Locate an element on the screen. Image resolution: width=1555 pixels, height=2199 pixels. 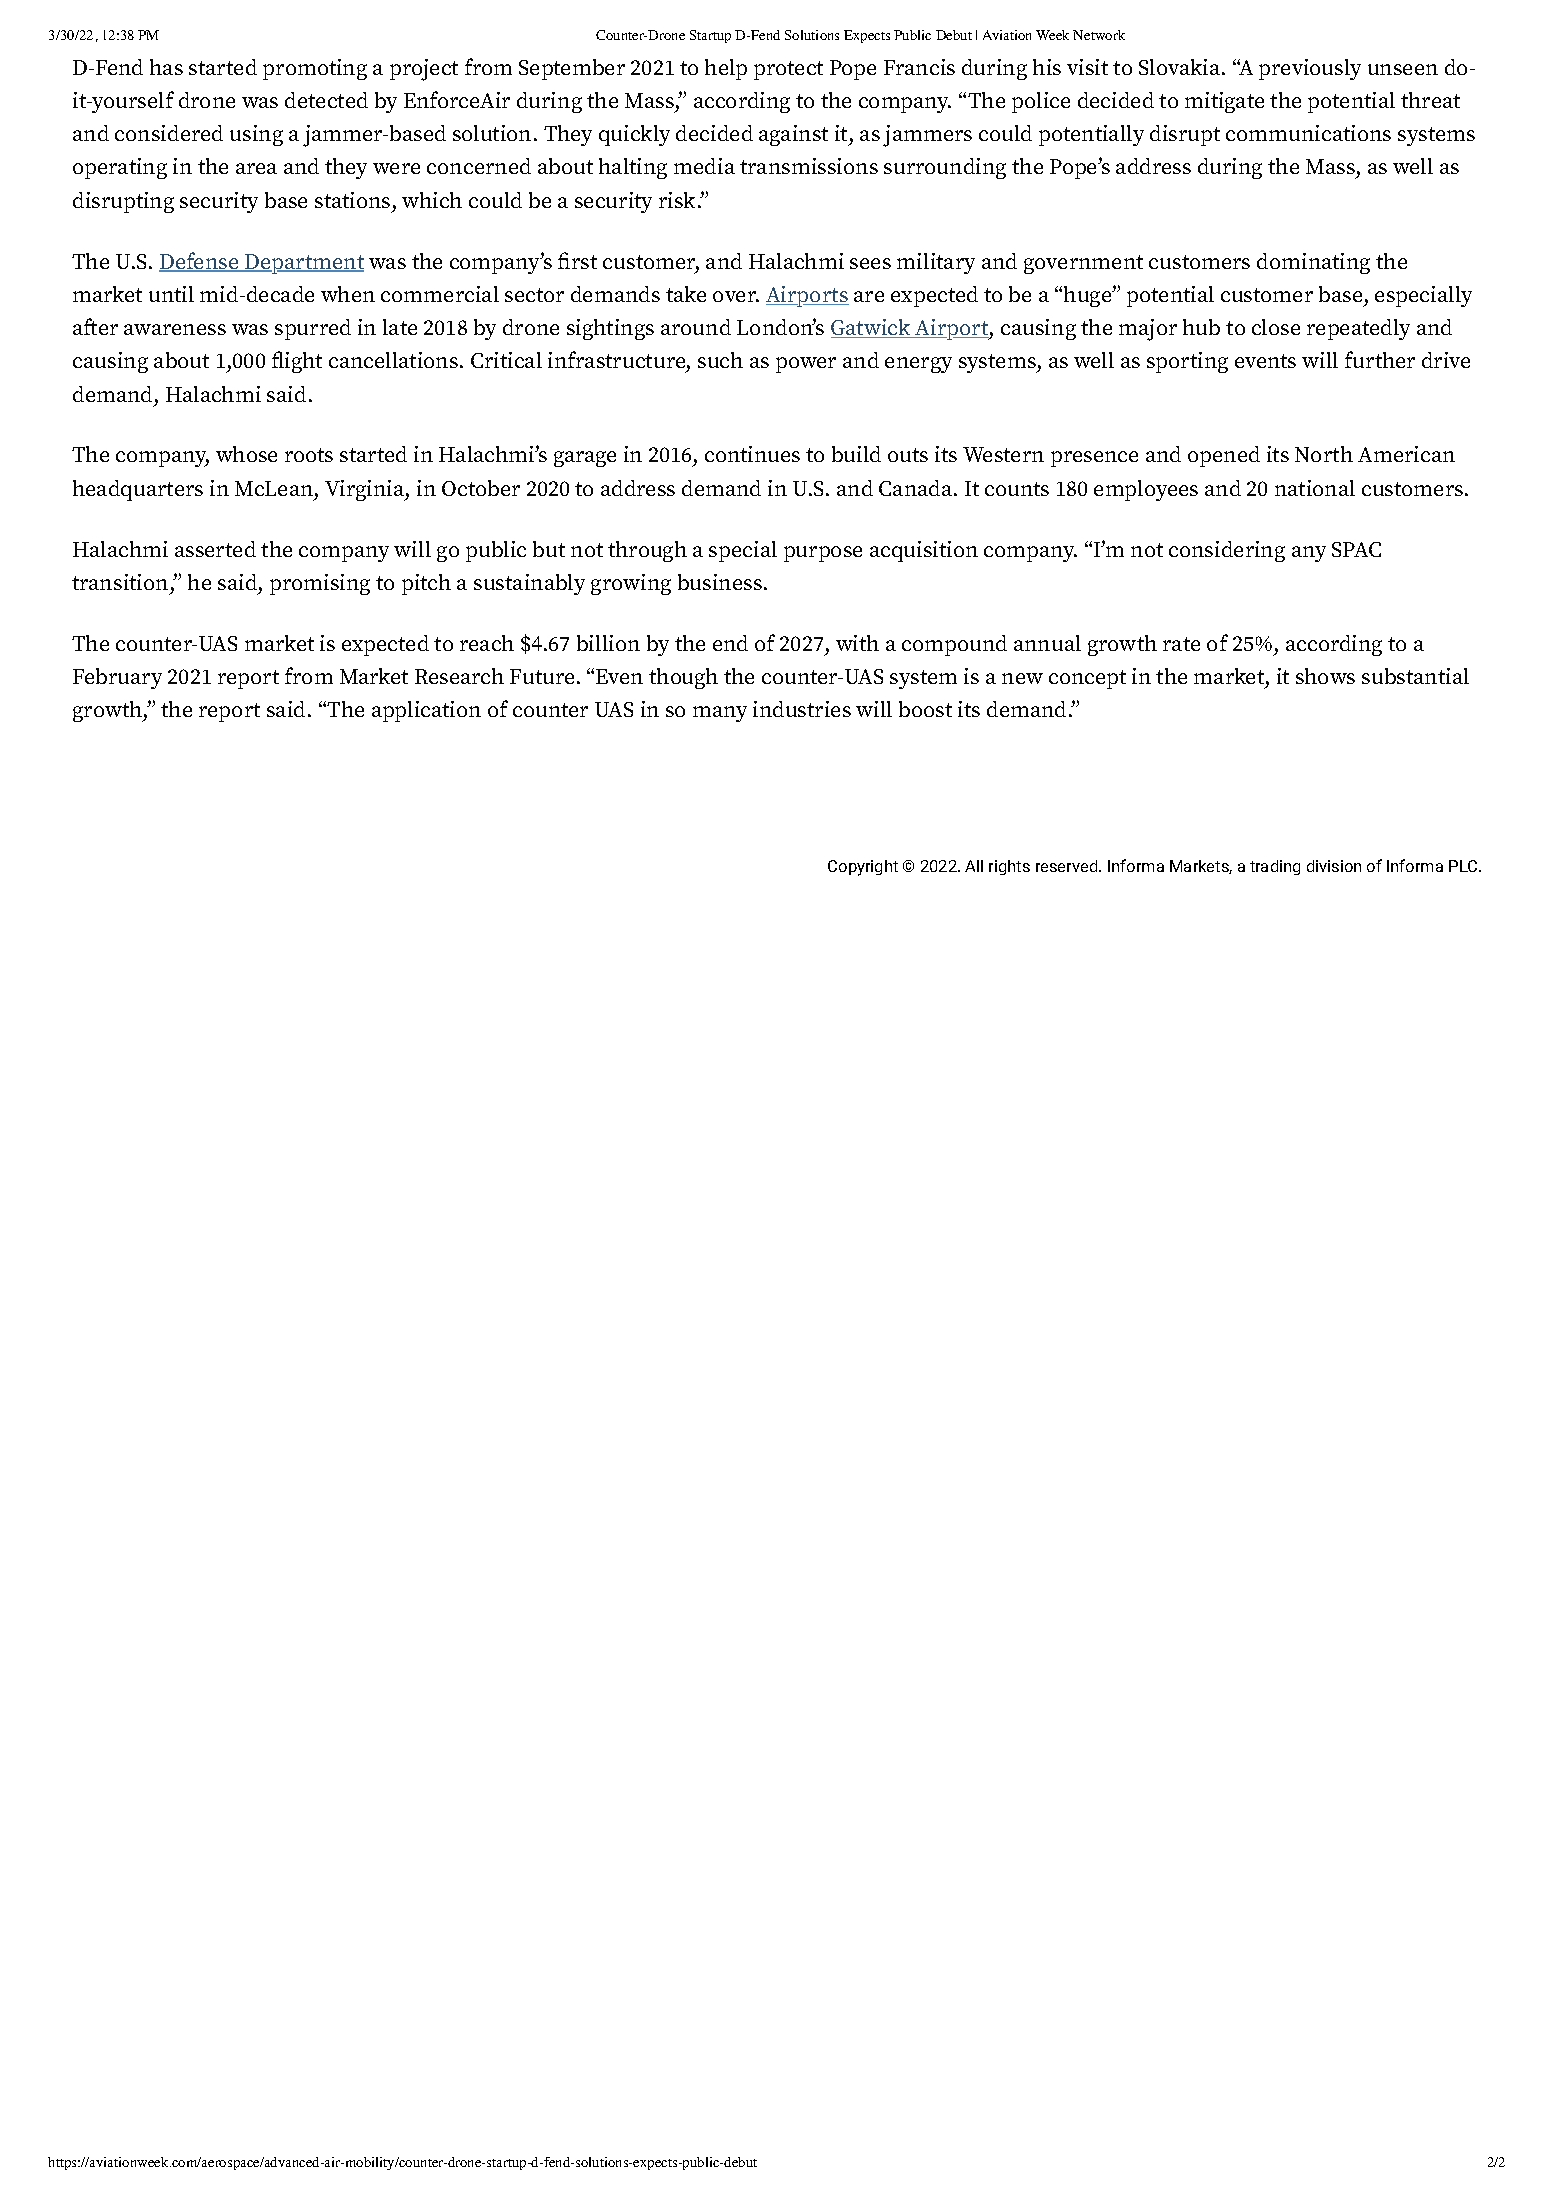
shows is located at coordinates (1325, 676).
